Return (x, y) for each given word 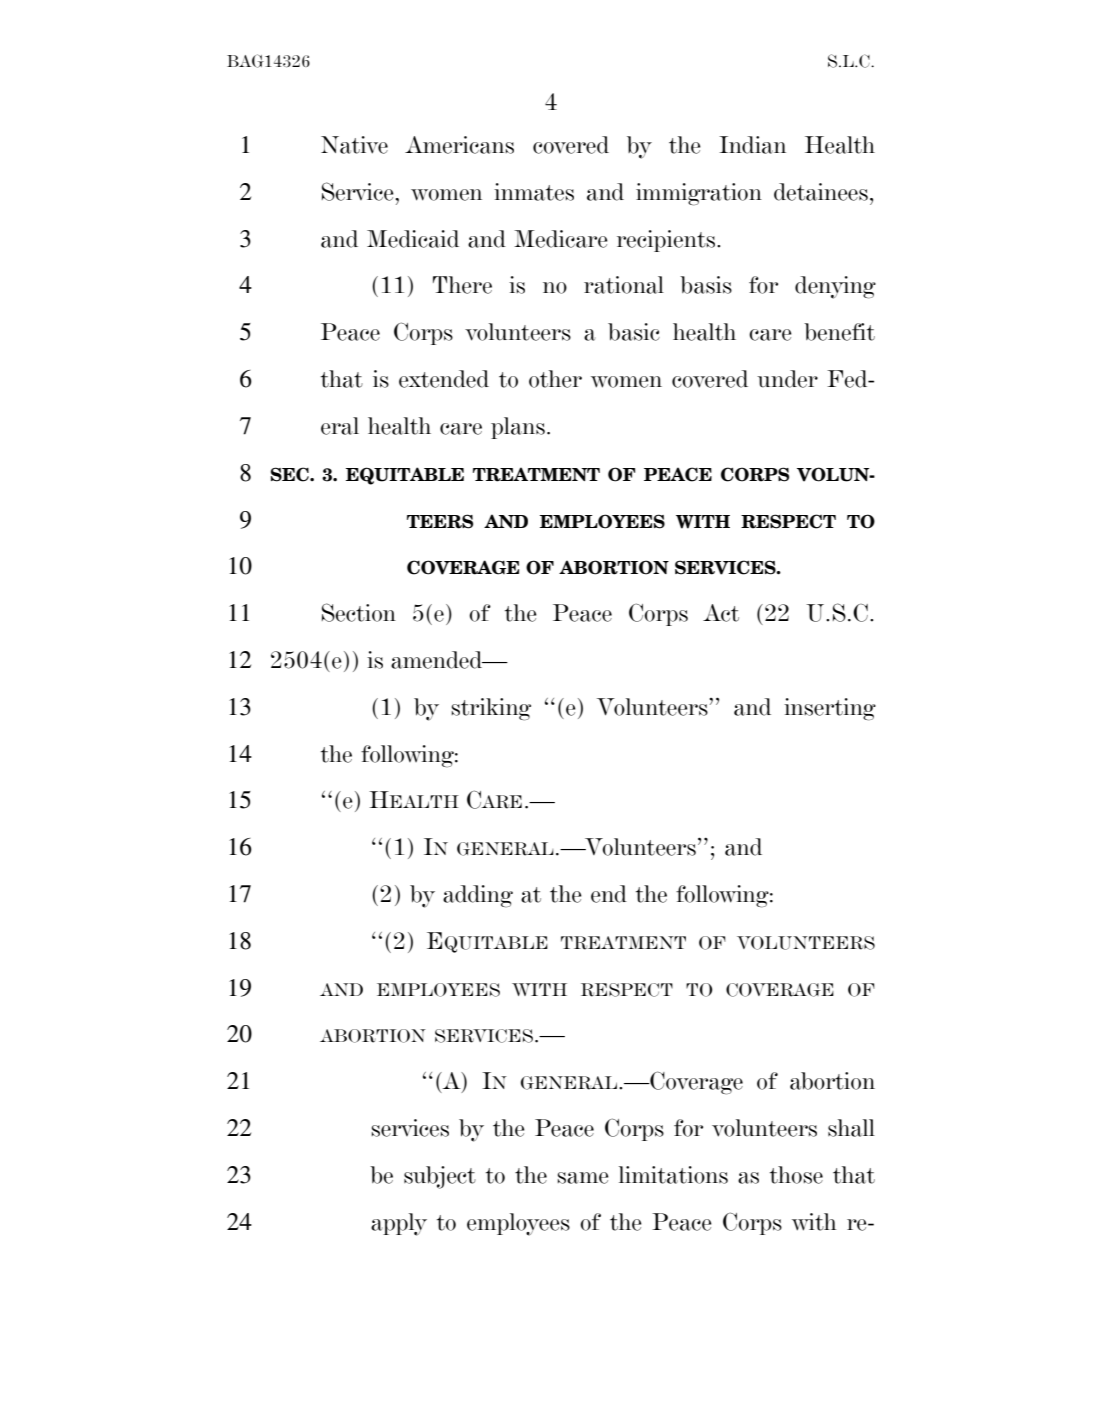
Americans (459, 145)
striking (491, 709)
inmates (534, 192)
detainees (821, 192)
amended (437, 660)
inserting (830, 709)
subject (440, 1177)
